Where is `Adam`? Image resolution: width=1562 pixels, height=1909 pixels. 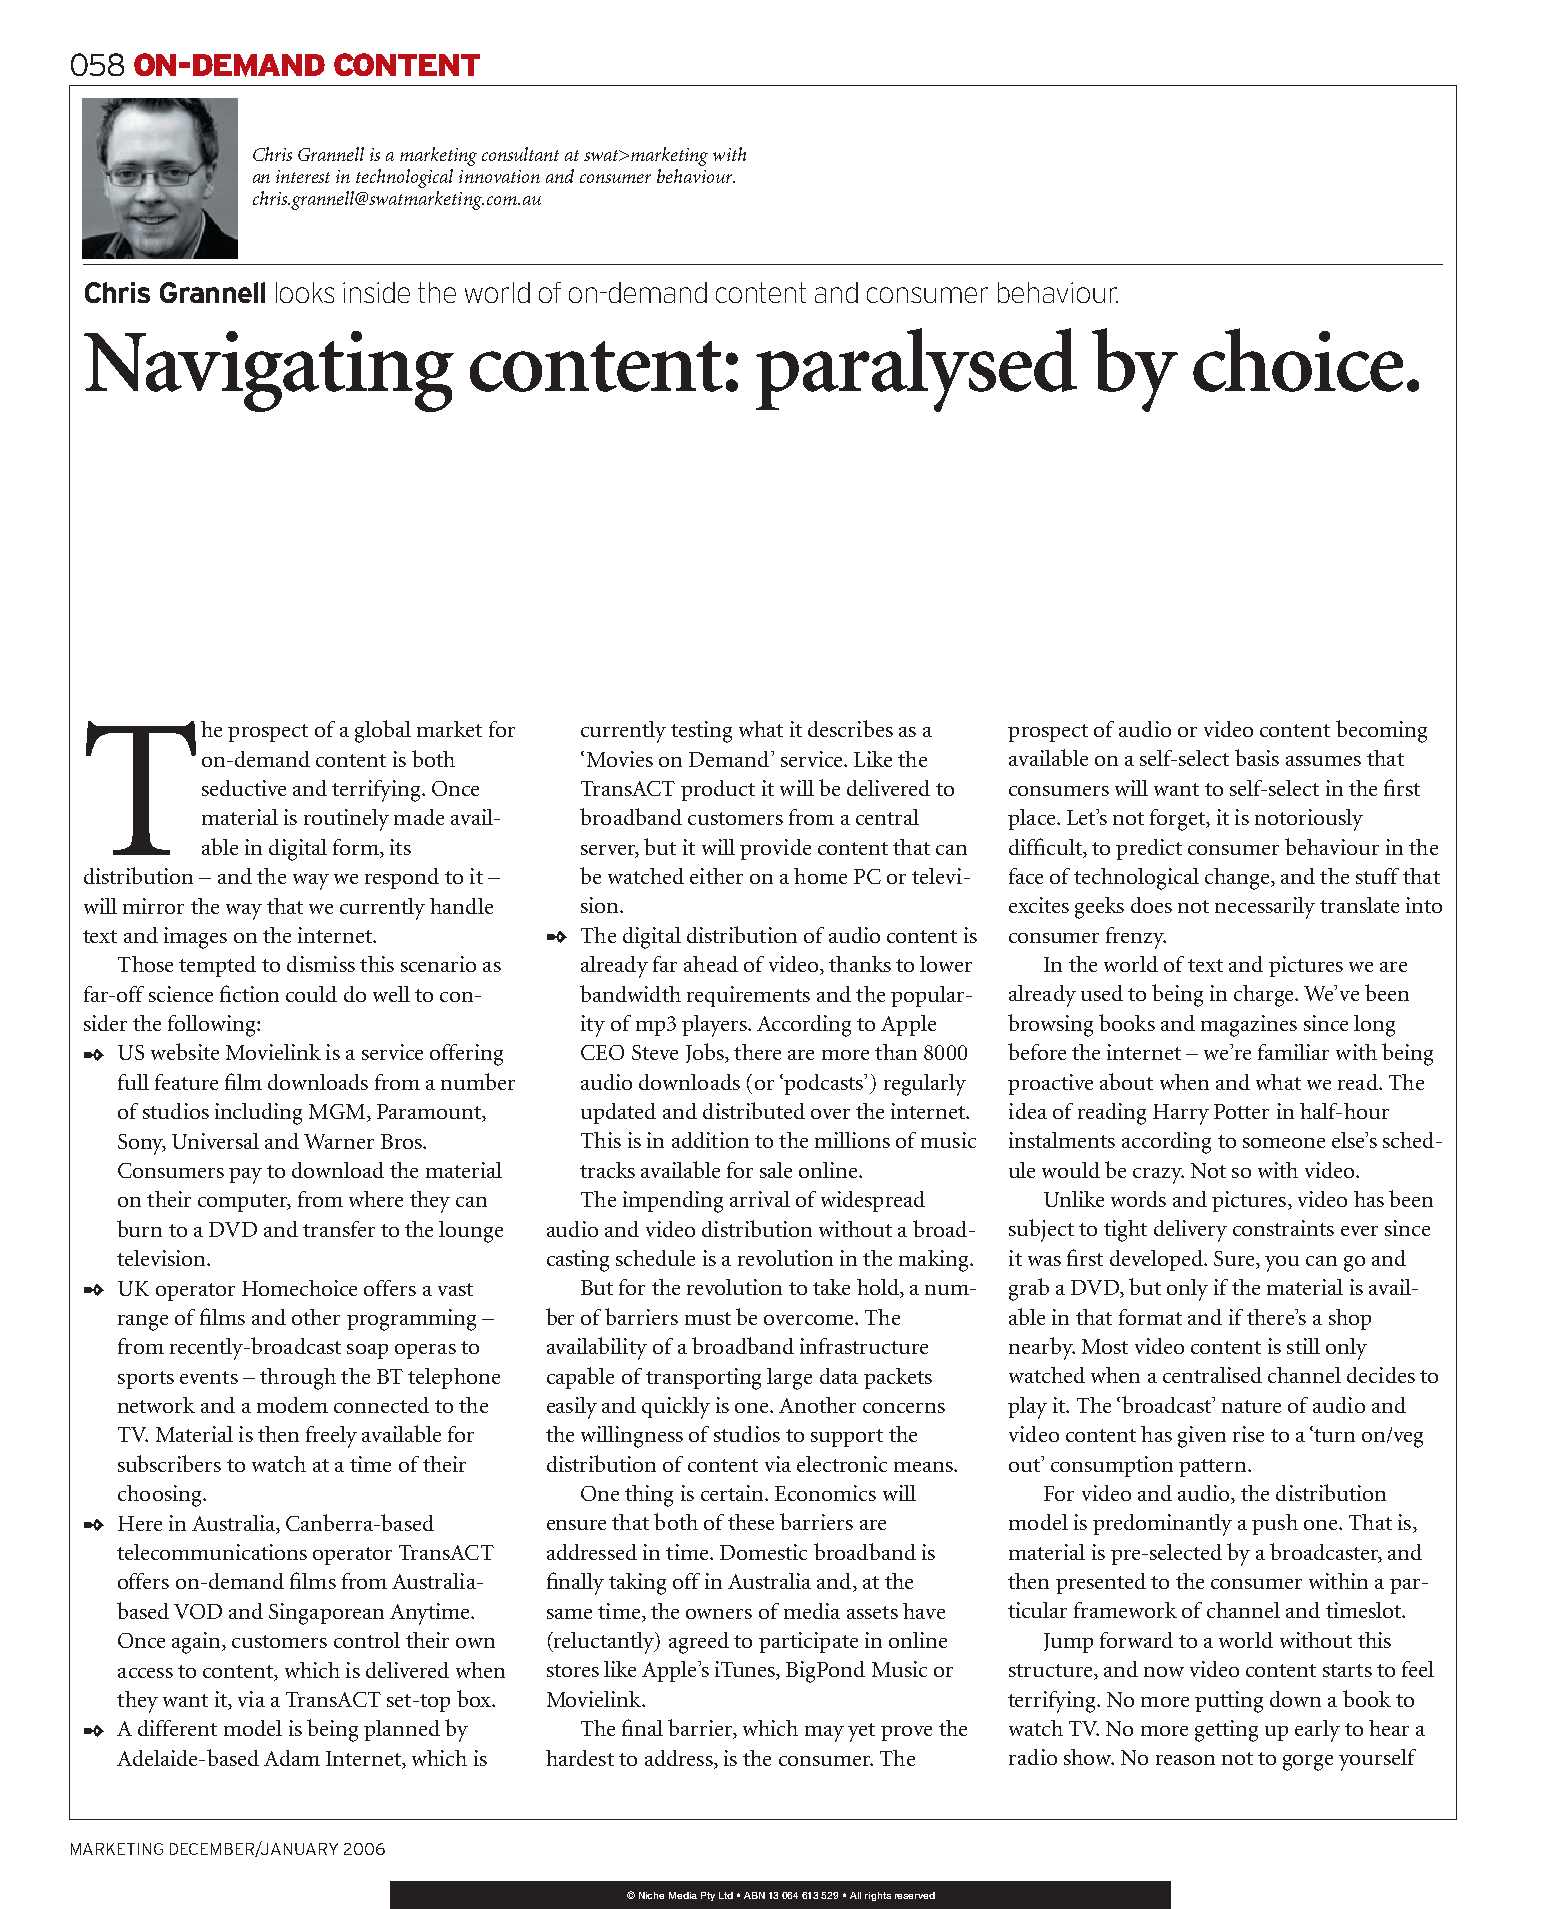 Adam is located at coordinates (292, 1758).
